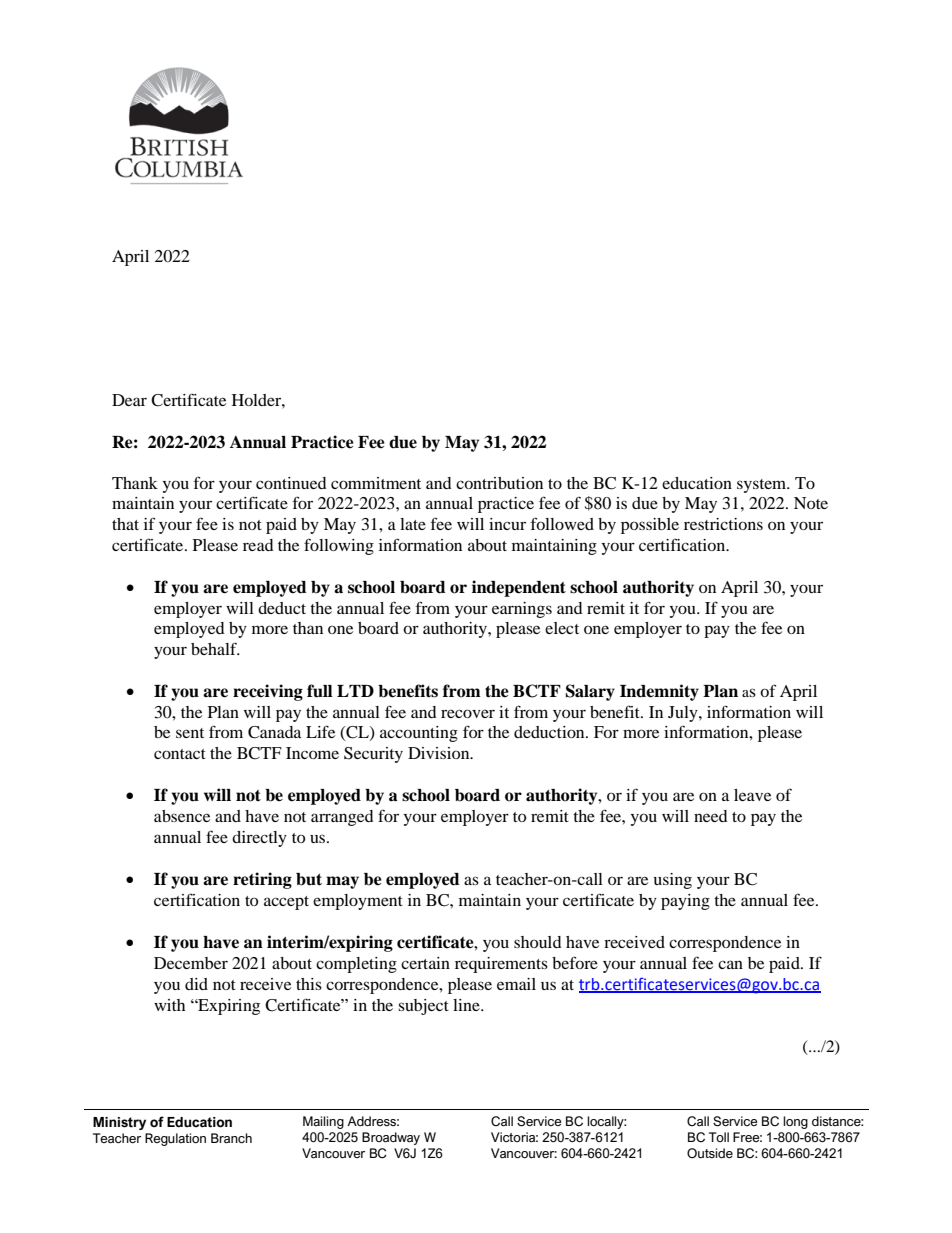 The width and height of the screenshot is (952, 1233). I want to click on Division, so click(440, 753).
